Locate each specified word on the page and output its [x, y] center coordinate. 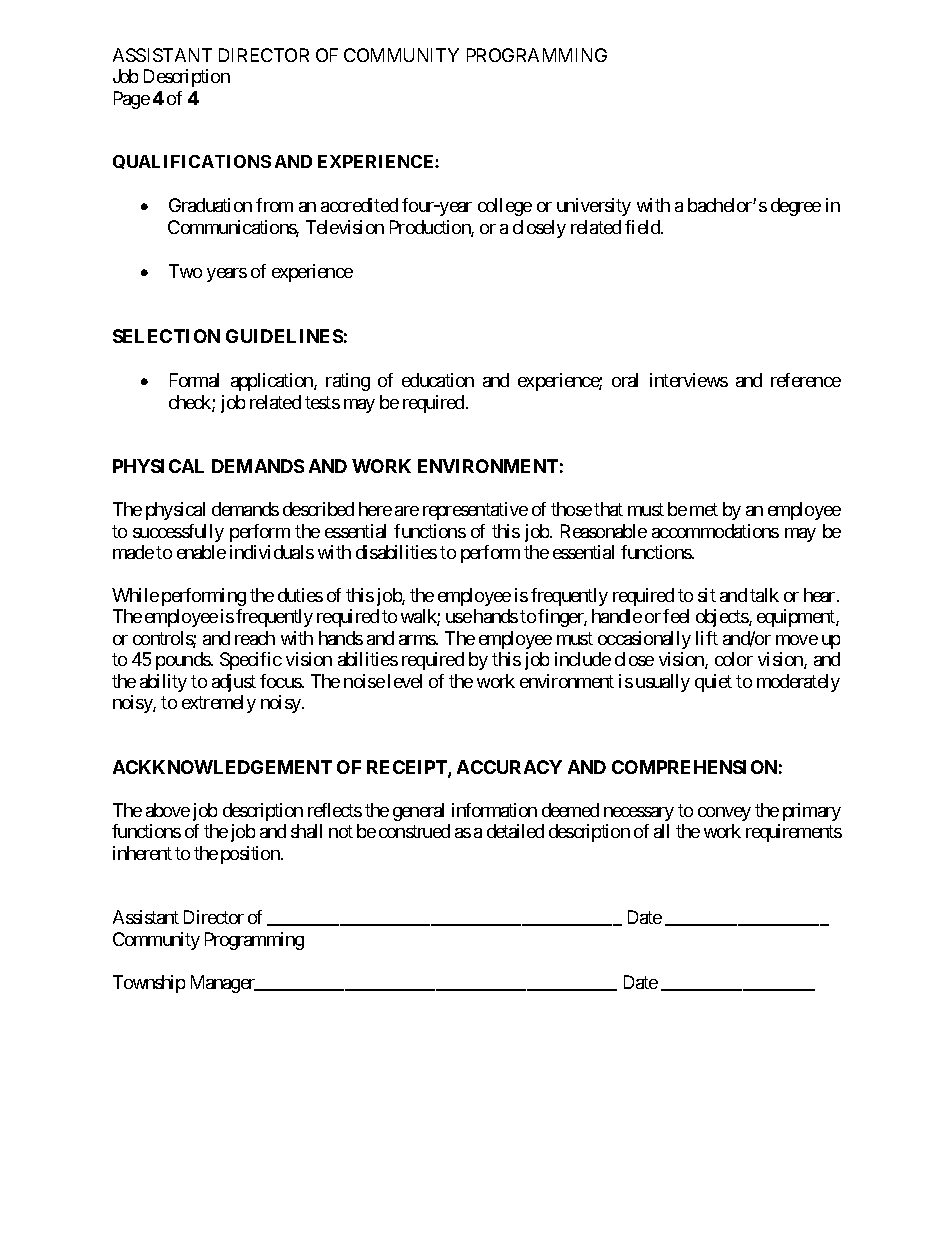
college [505, 207]
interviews [689, 380]
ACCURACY [509, 767]
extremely [219, 704]
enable [201, 552]
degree [796, 207]
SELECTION [166, 336]
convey [724, 814]
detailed [515, 831]
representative [475, 511]
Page [132, 100]
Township [149, 984]
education [438, 380]
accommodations [715, 531]
